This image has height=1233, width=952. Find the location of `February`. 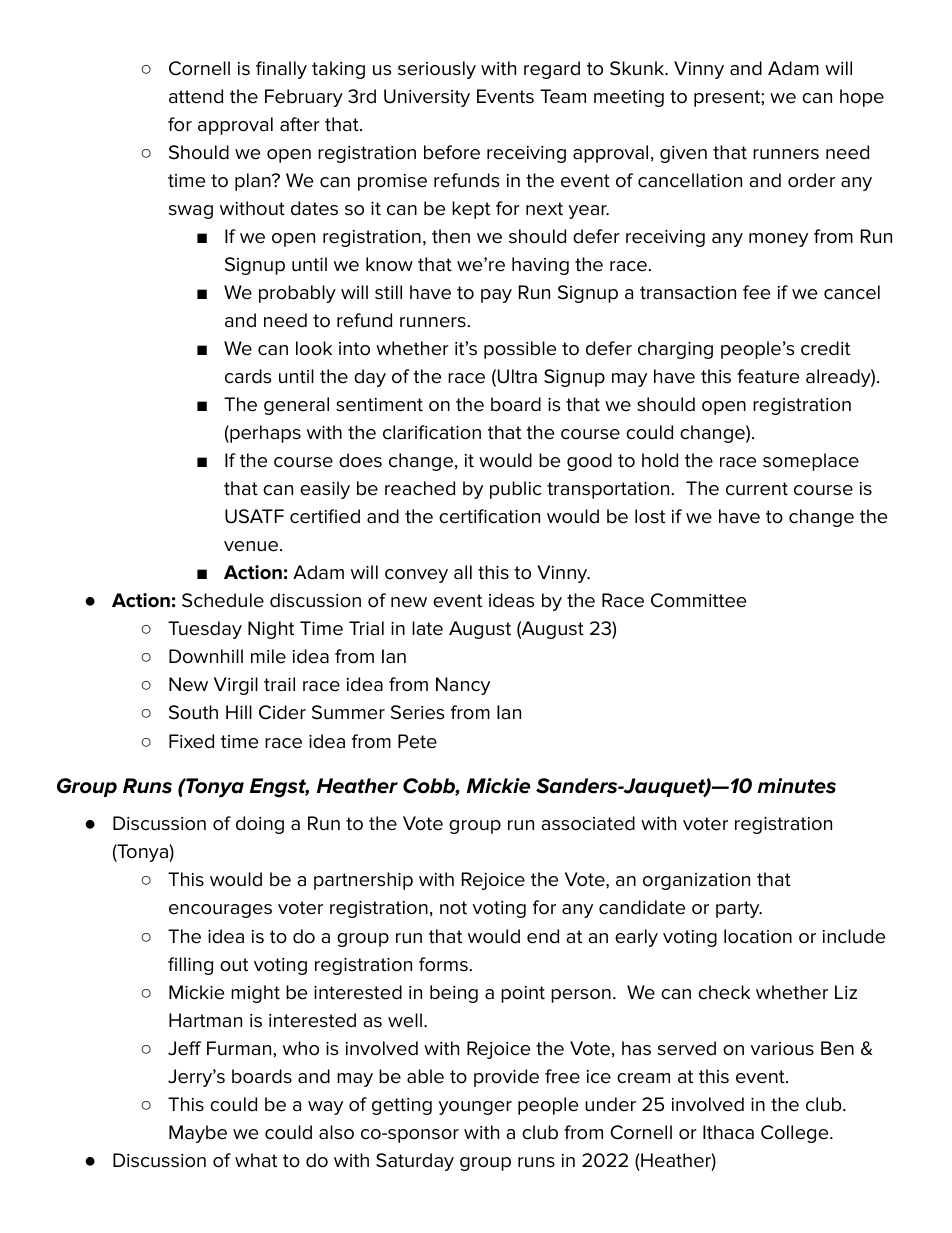

February is located at coordinates (304, 98).
